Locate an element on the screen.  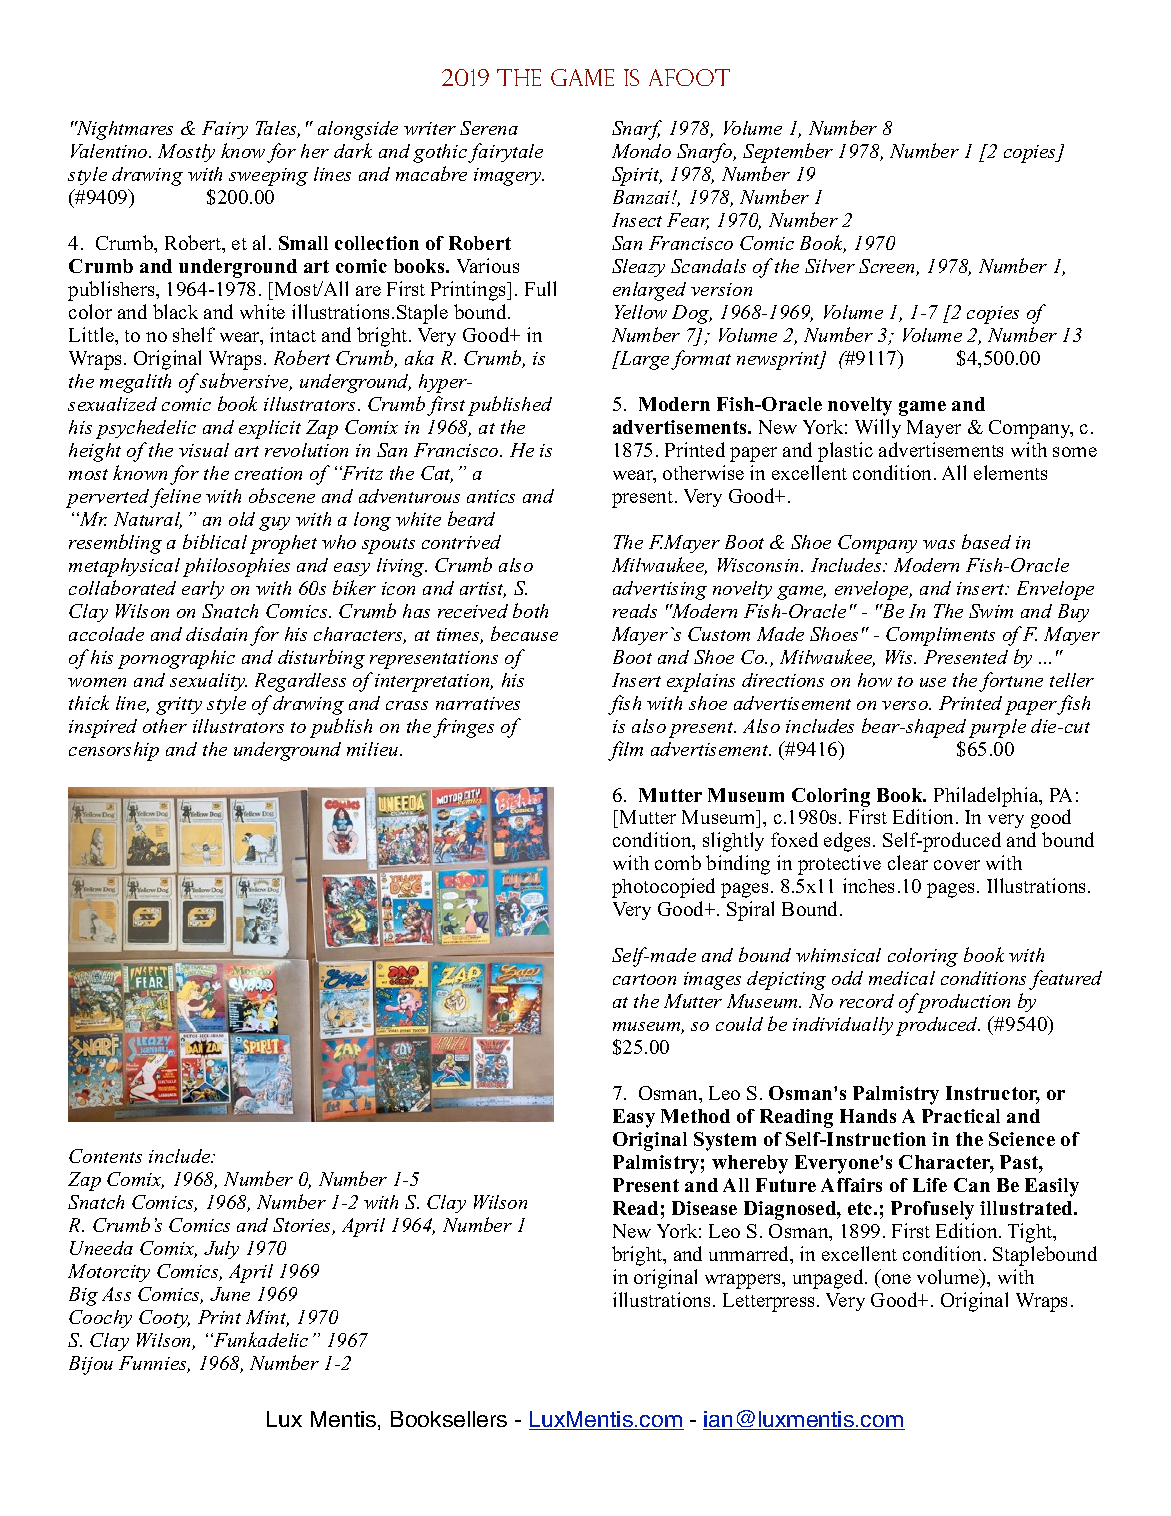
September is located at coordinates (788, 153).
